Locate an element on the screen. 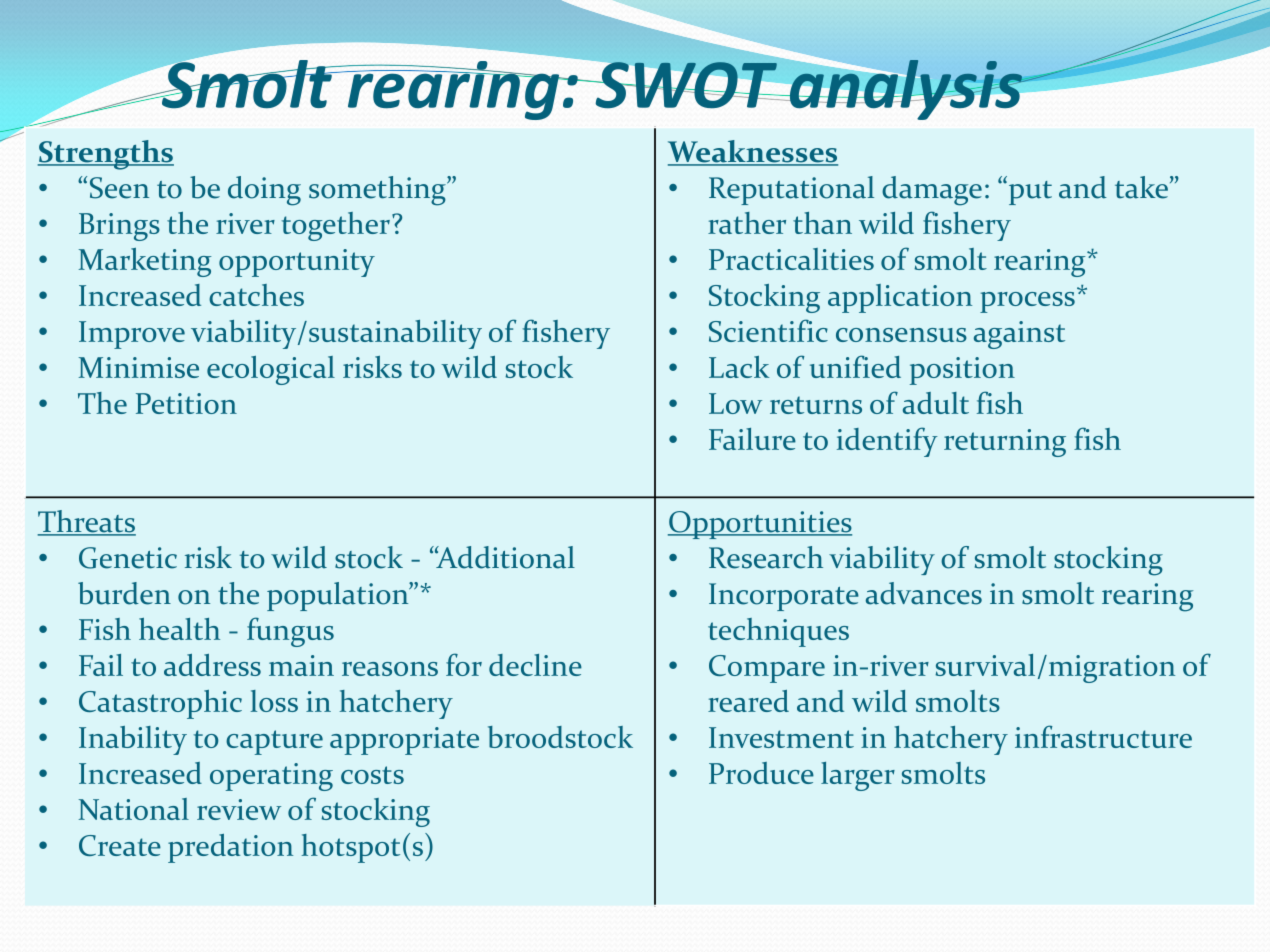 The height and width of the screenshot is (952, 1270). Strengths is located at coordinates (106, 155).
